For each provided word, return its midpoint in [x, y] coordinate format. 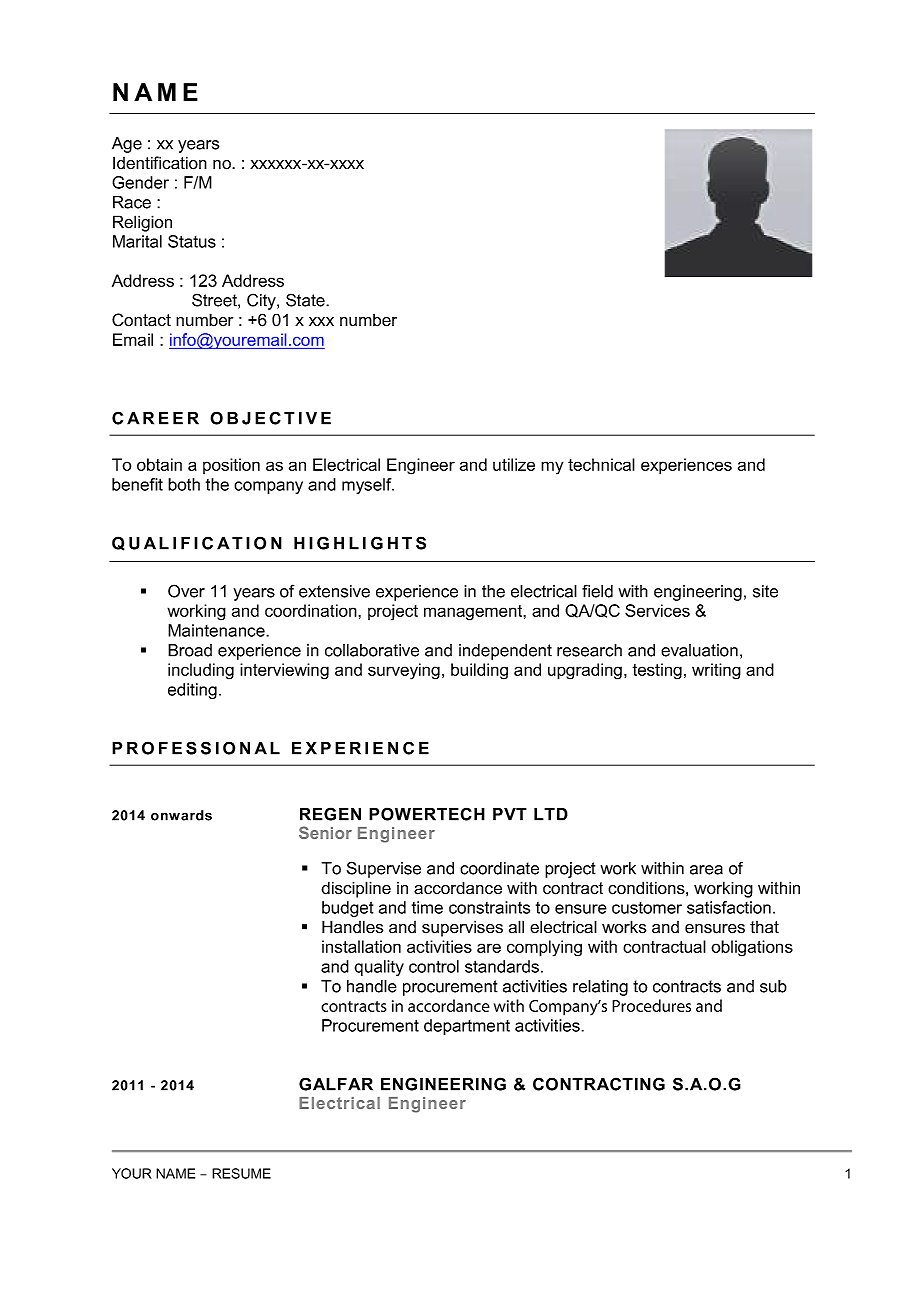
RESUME [241, 1173]
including [201, 671]
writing [716, 671]
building [479, 671]
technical [601, 464]
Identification [160, 163]
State [306, 300]
